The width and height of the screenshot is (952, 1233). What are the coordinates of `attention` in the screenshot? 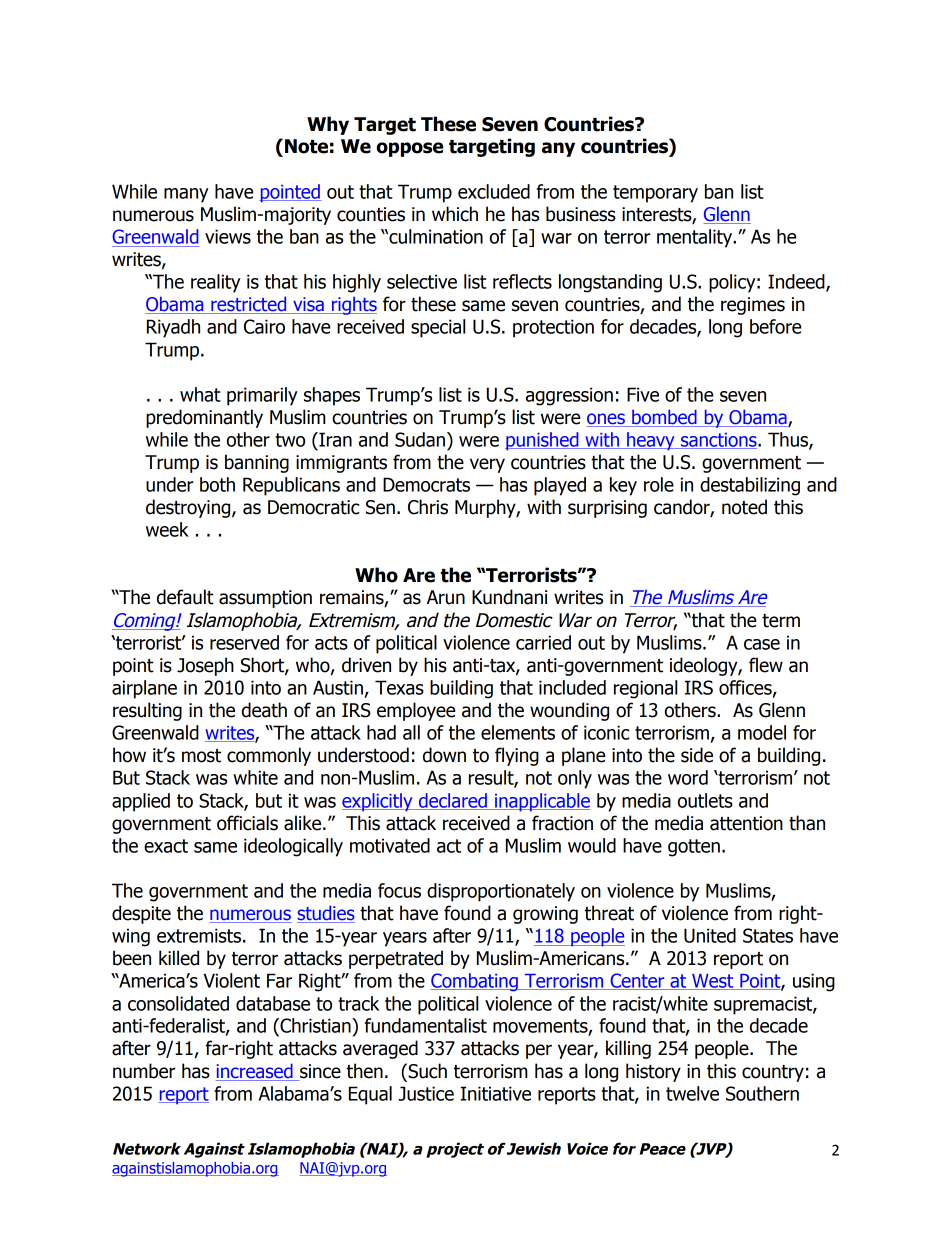 It's located at (746, 823).
